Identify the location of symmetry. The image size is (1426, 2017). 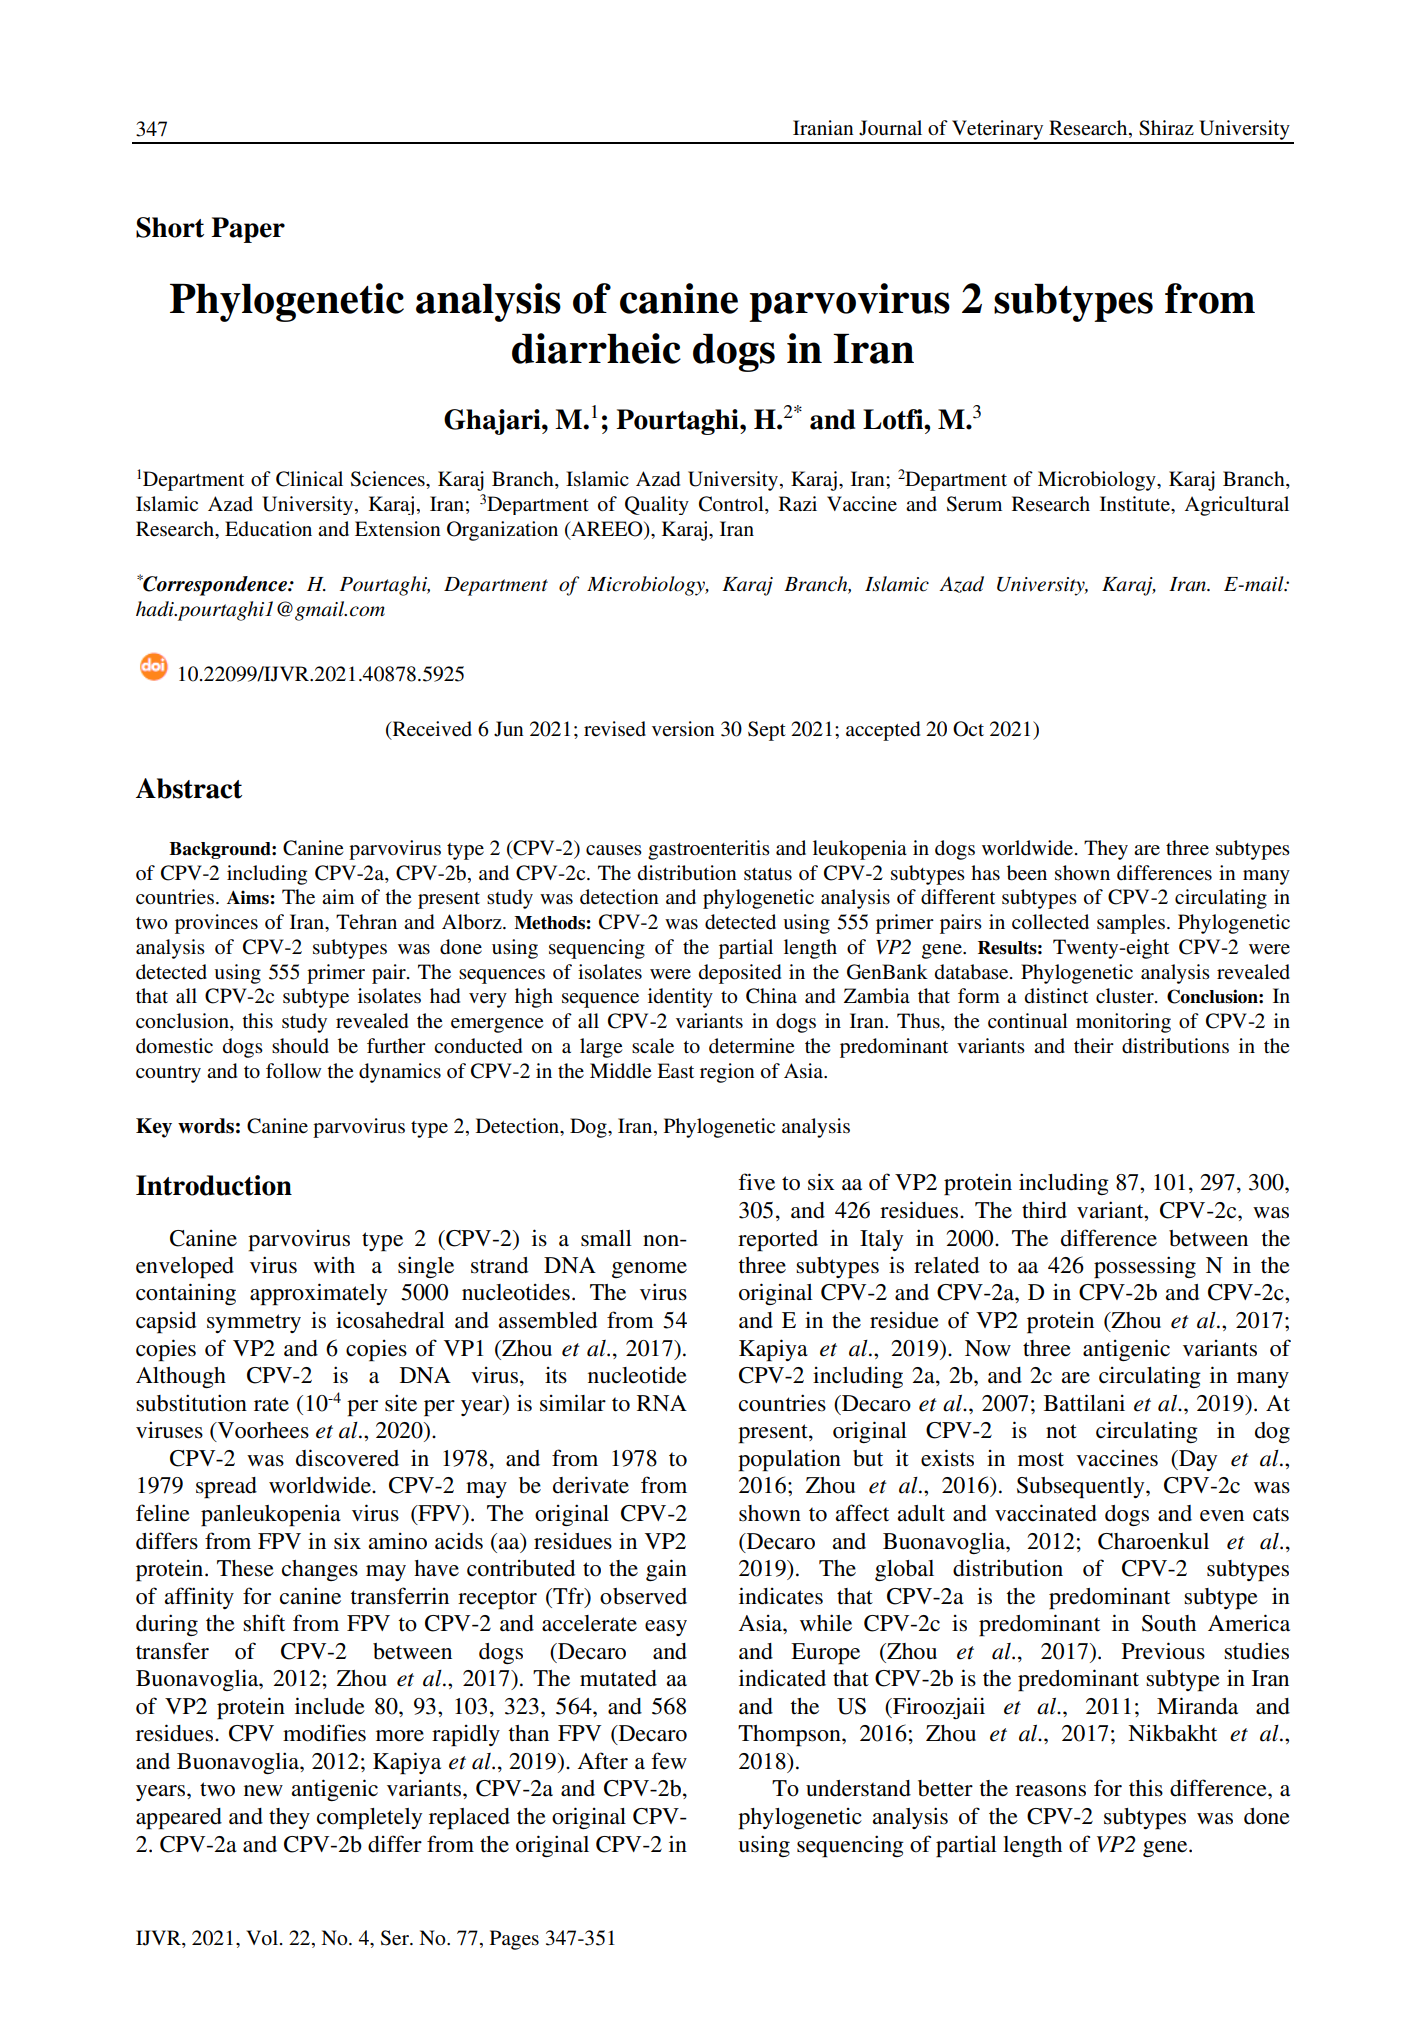
(254, 1323).
